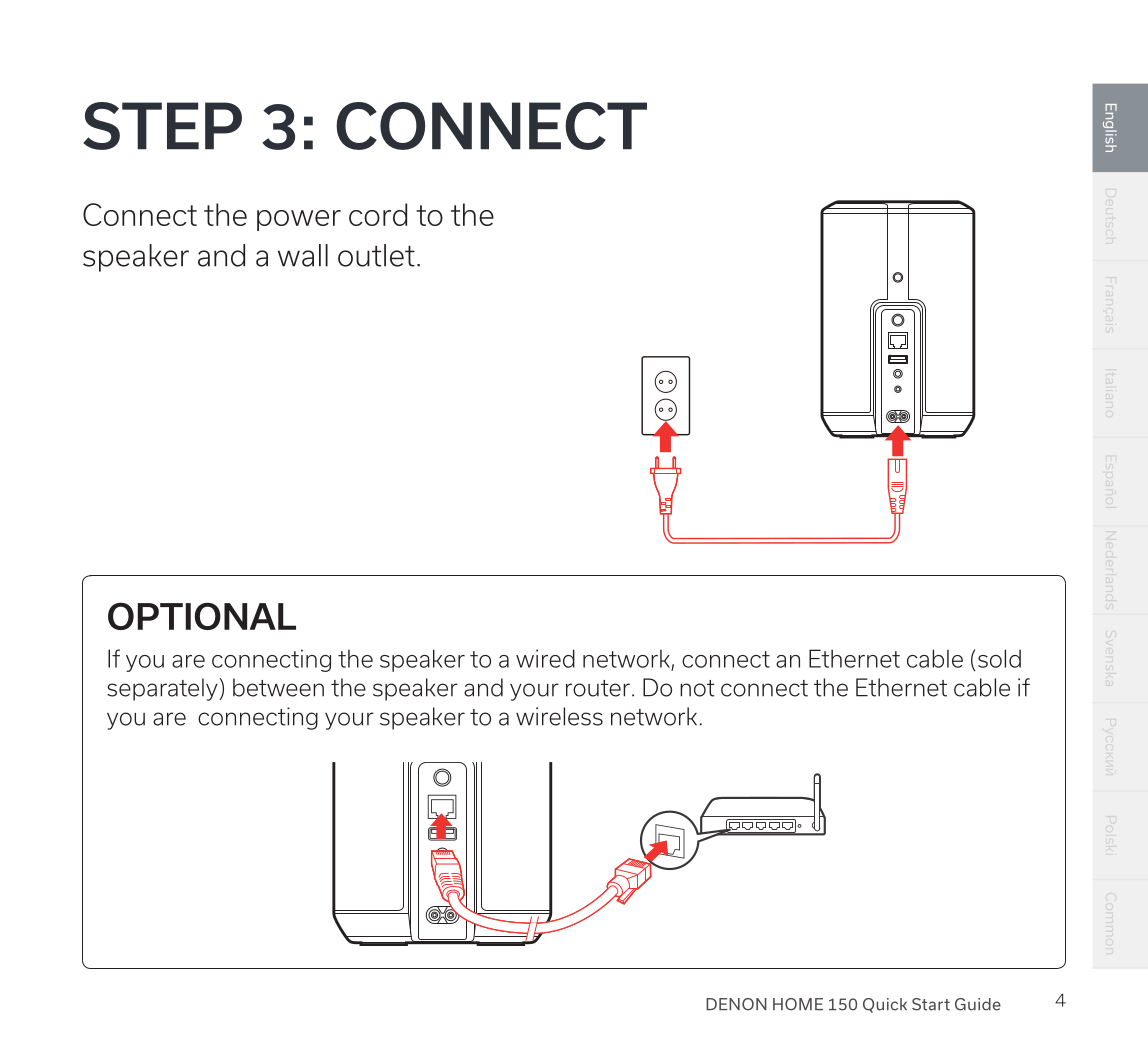  I want to click on outlet, so click(376, 255).
